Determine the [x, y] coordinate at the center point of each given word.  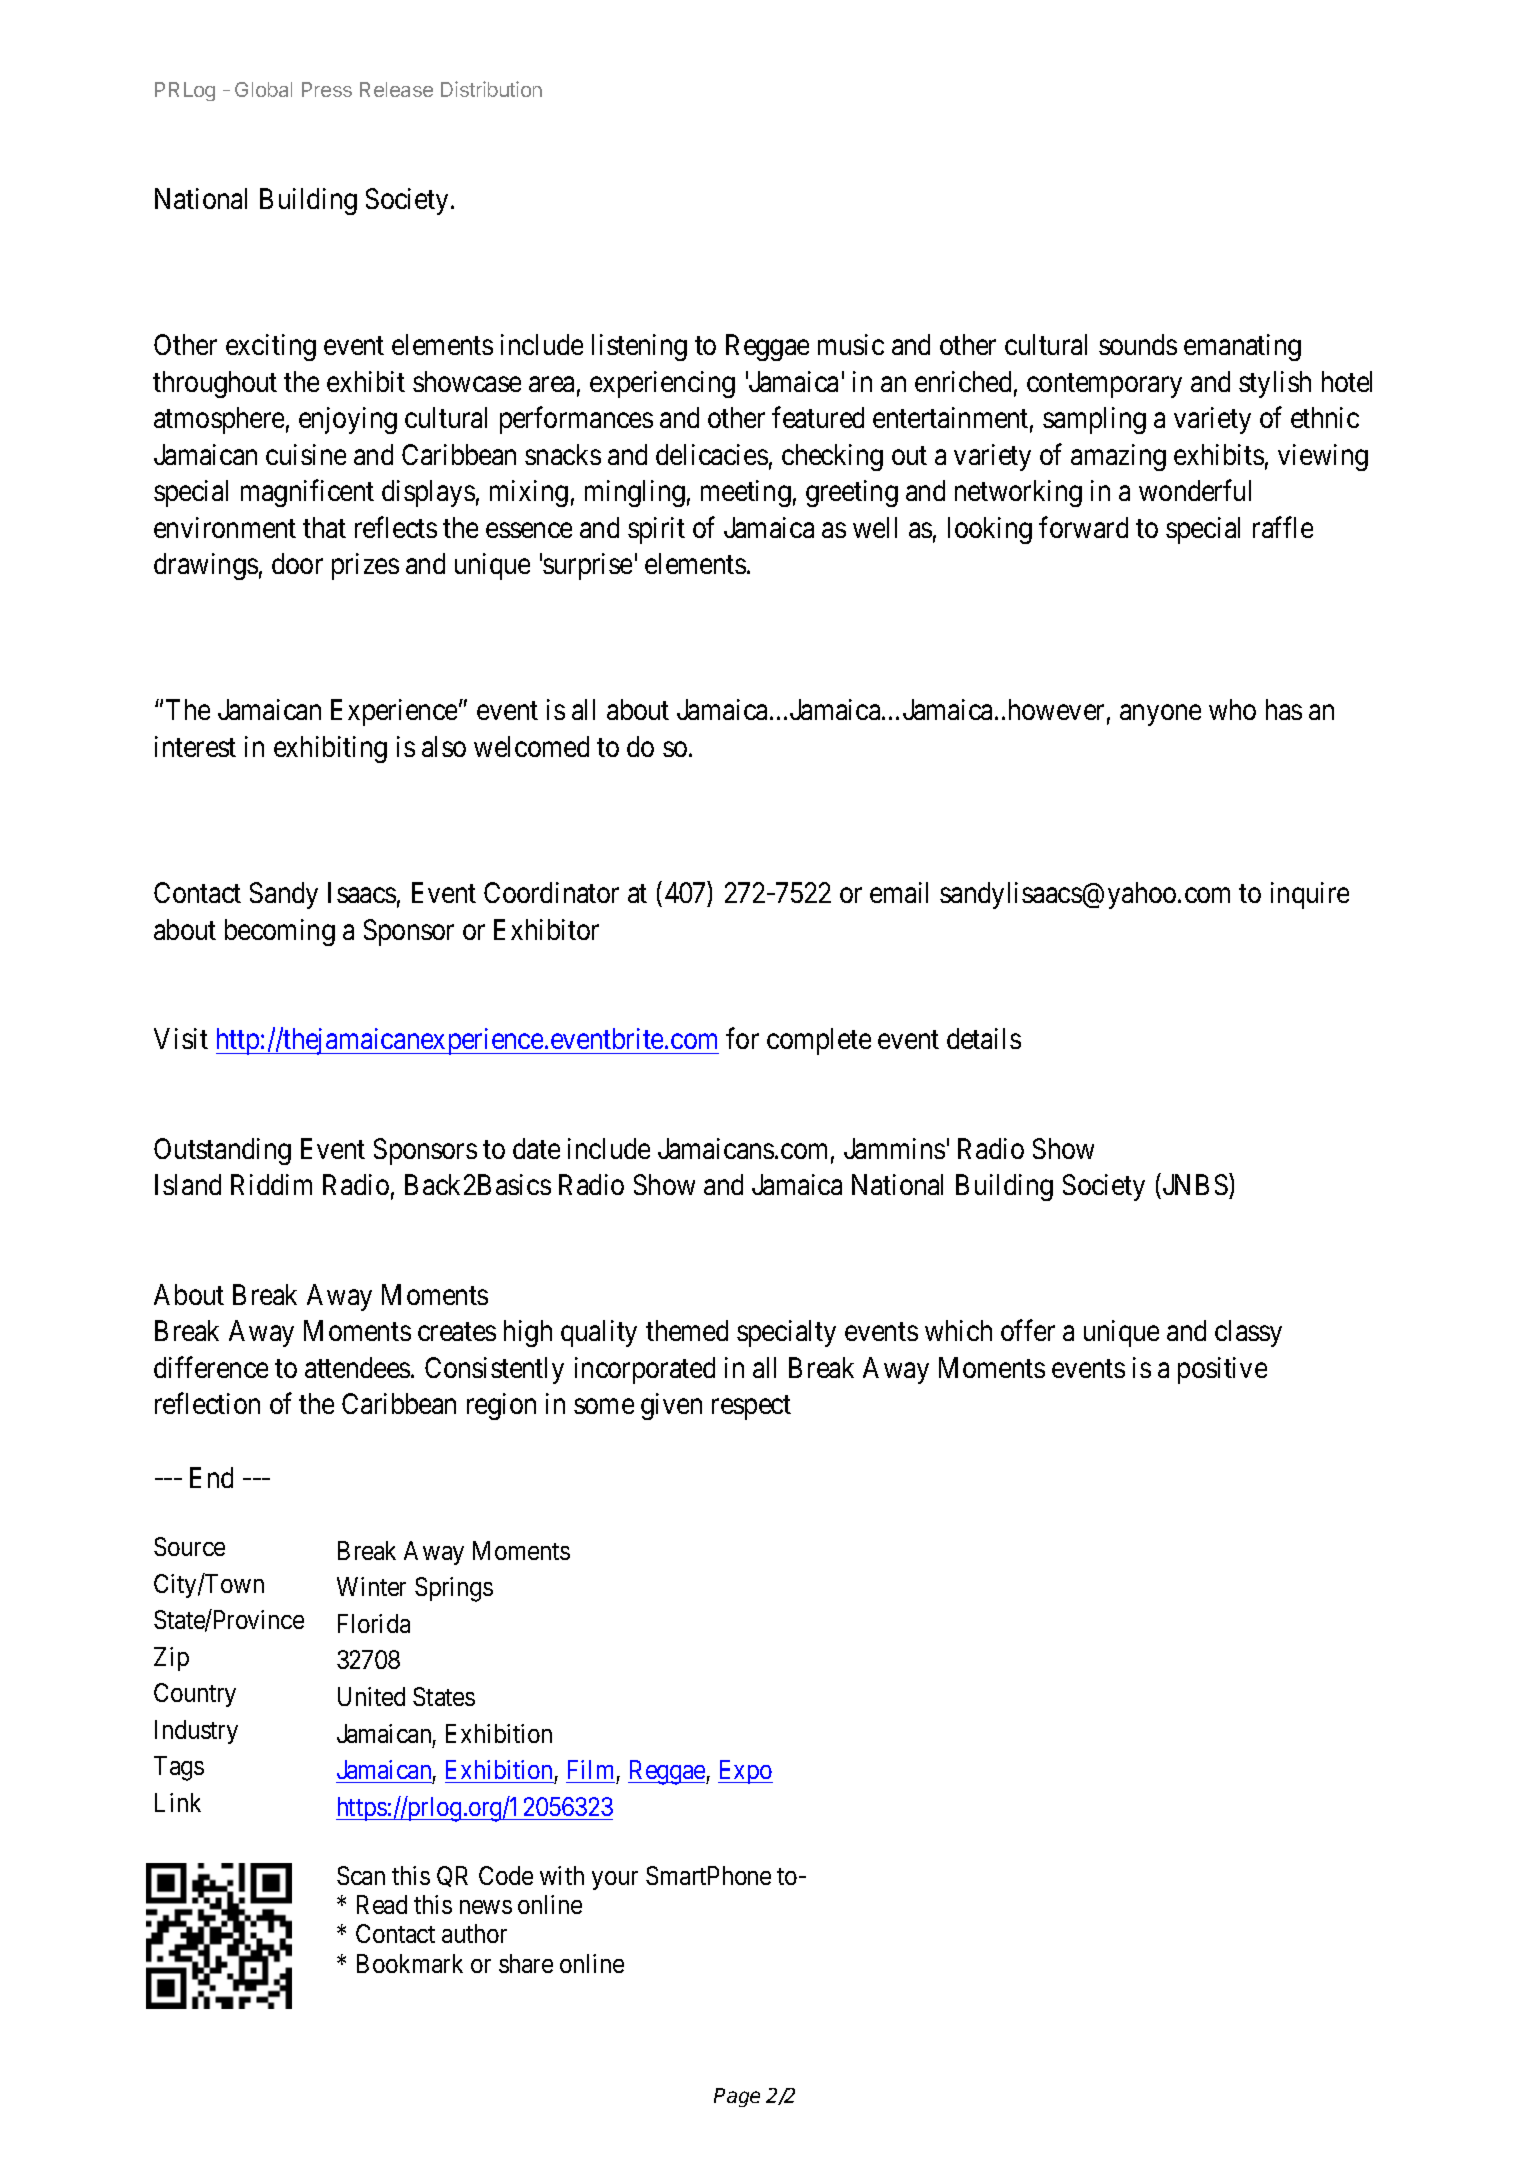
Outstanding [222, 1151]
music [851, 344]
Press [327, 89]
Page [737, 2097]
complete [819, 1041]
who [1232, 709]
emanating [1242, 347]
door [297, 563]
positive [1222, 1370]
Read [382, 1904]
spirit [656, 530]
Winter [371, 1586]
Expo [745, 1772]
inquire [1310, 895]
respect [751, 1408]
